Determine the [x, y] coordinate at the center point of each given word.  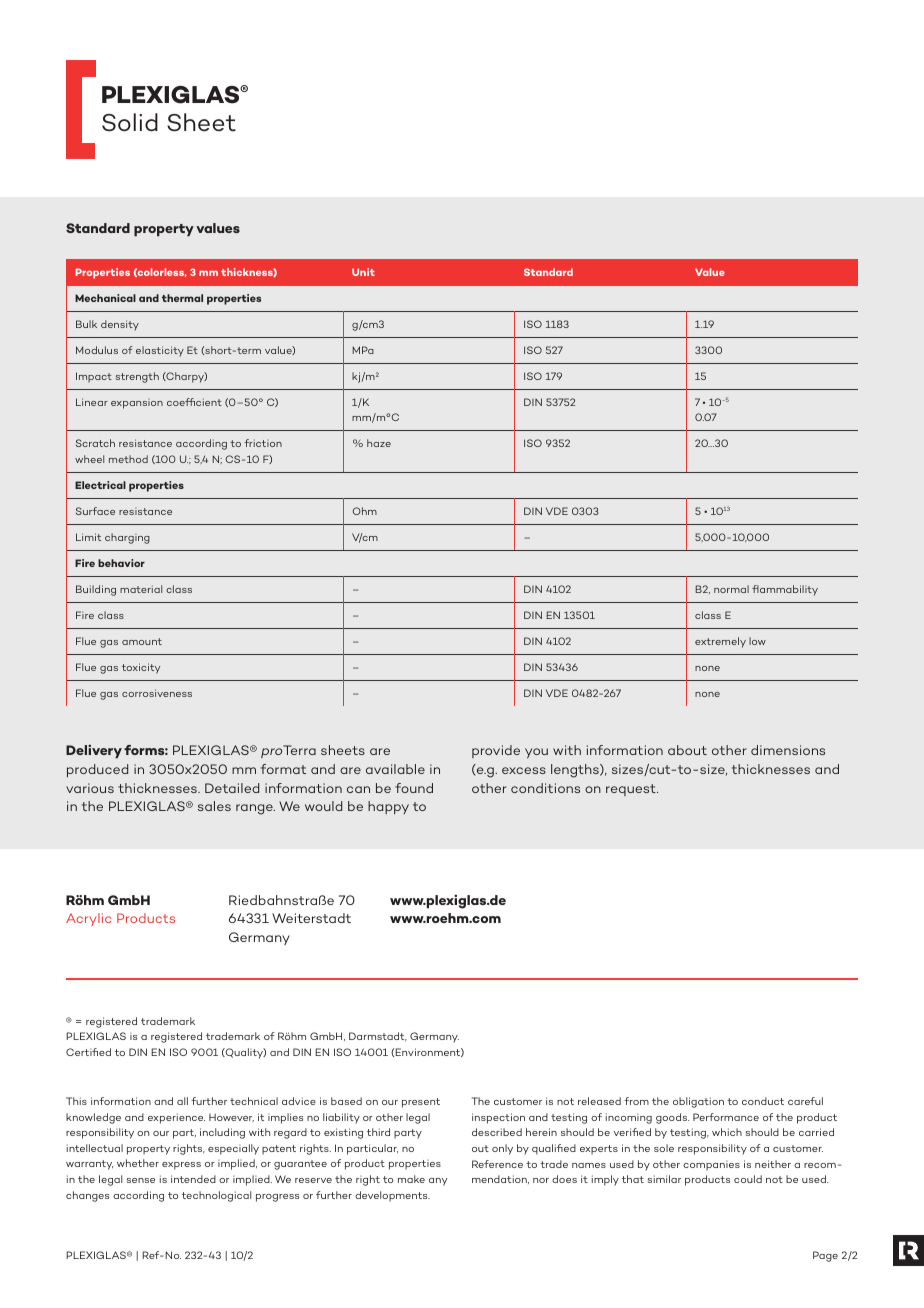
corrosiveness [157, 693]
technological [216, 1196]
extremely [720, 642]
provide [496, 751]
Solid [130, 122]
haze [379, 443]
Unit [363, 272]
